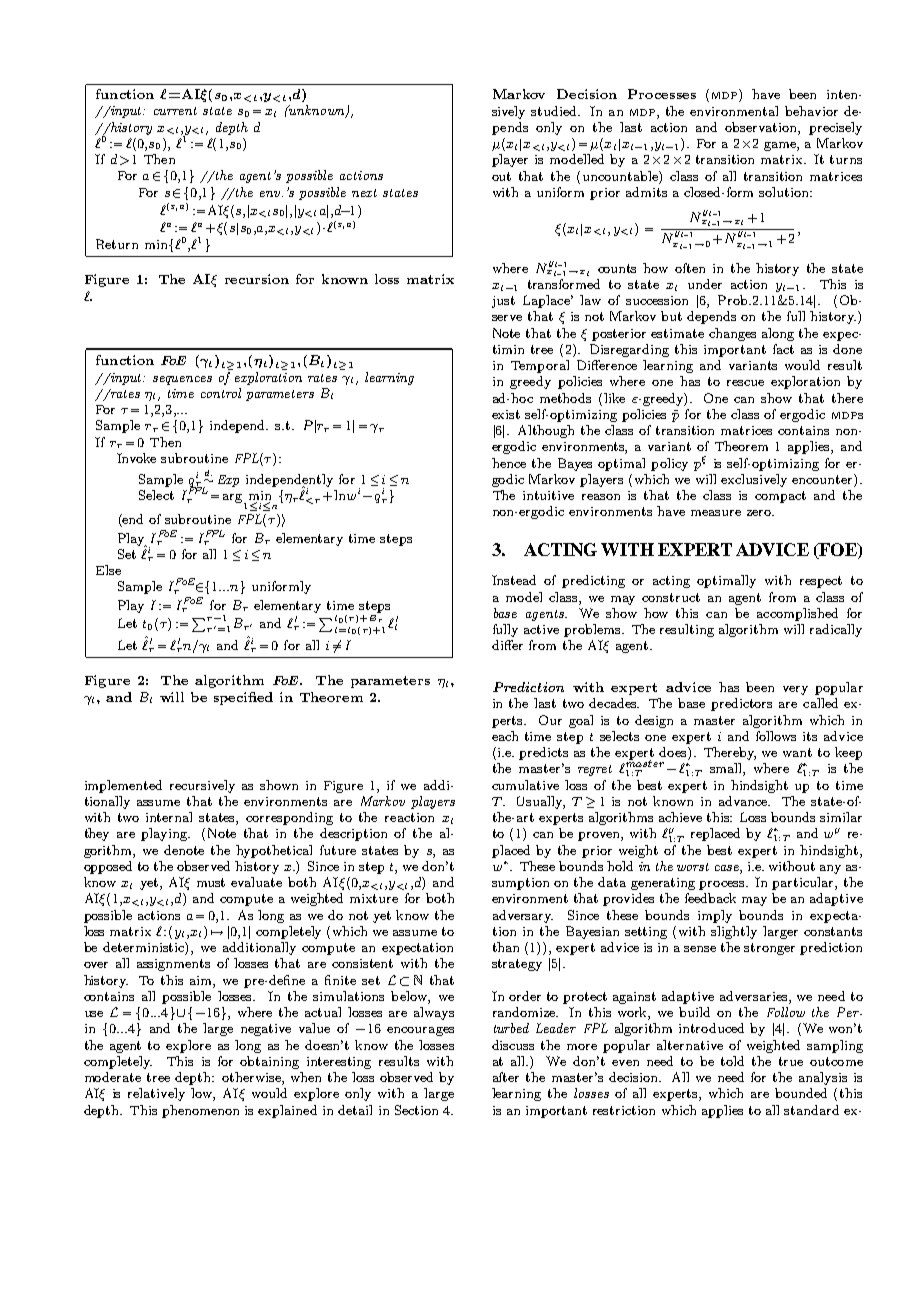 Image resolution: width=924 pixels, height=1308 pixels. What do you see at coordinates (506, 1077) in the screenshot?
I see `after` at bounding box center [506, 1077].
